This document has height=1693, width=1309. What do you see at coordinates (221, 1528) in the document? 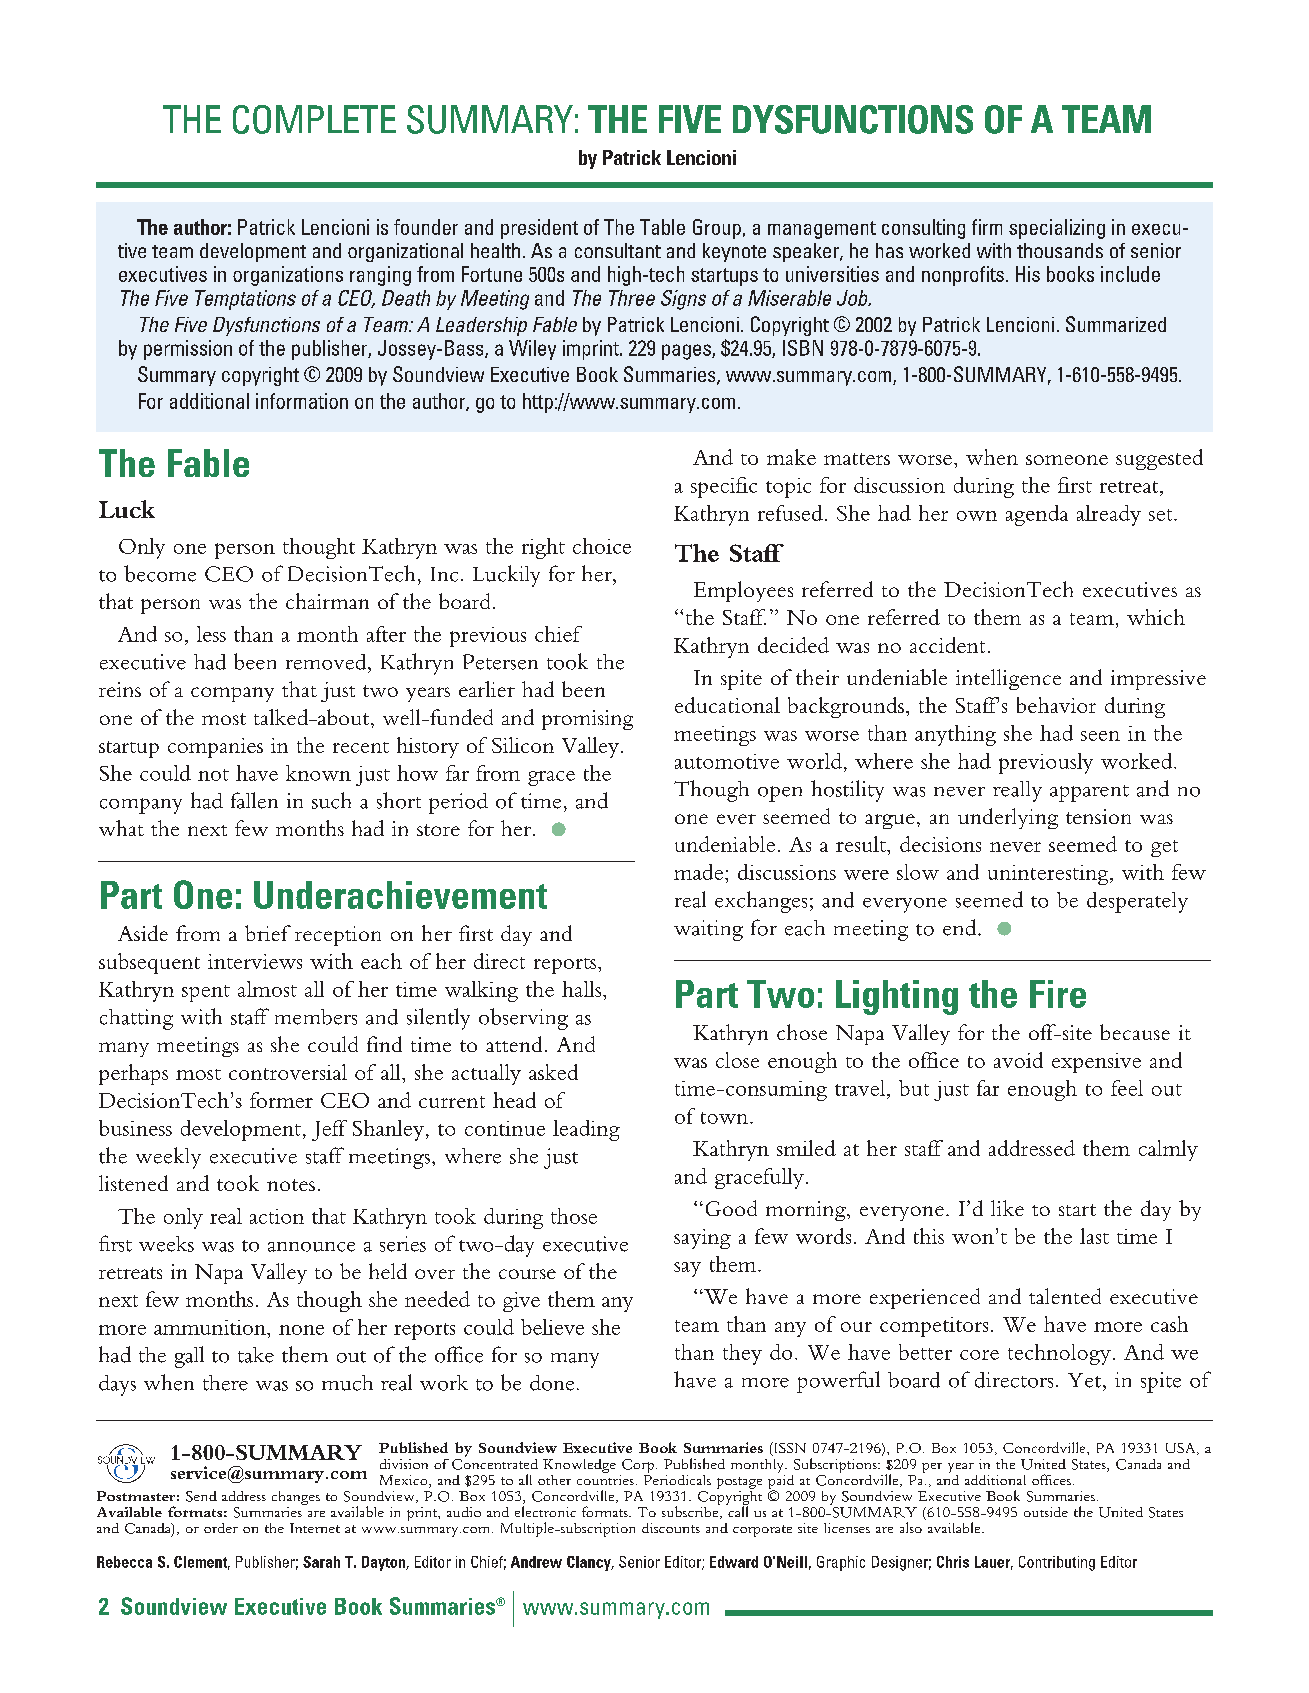
I see `order` at bounding box center [221, 1528].
